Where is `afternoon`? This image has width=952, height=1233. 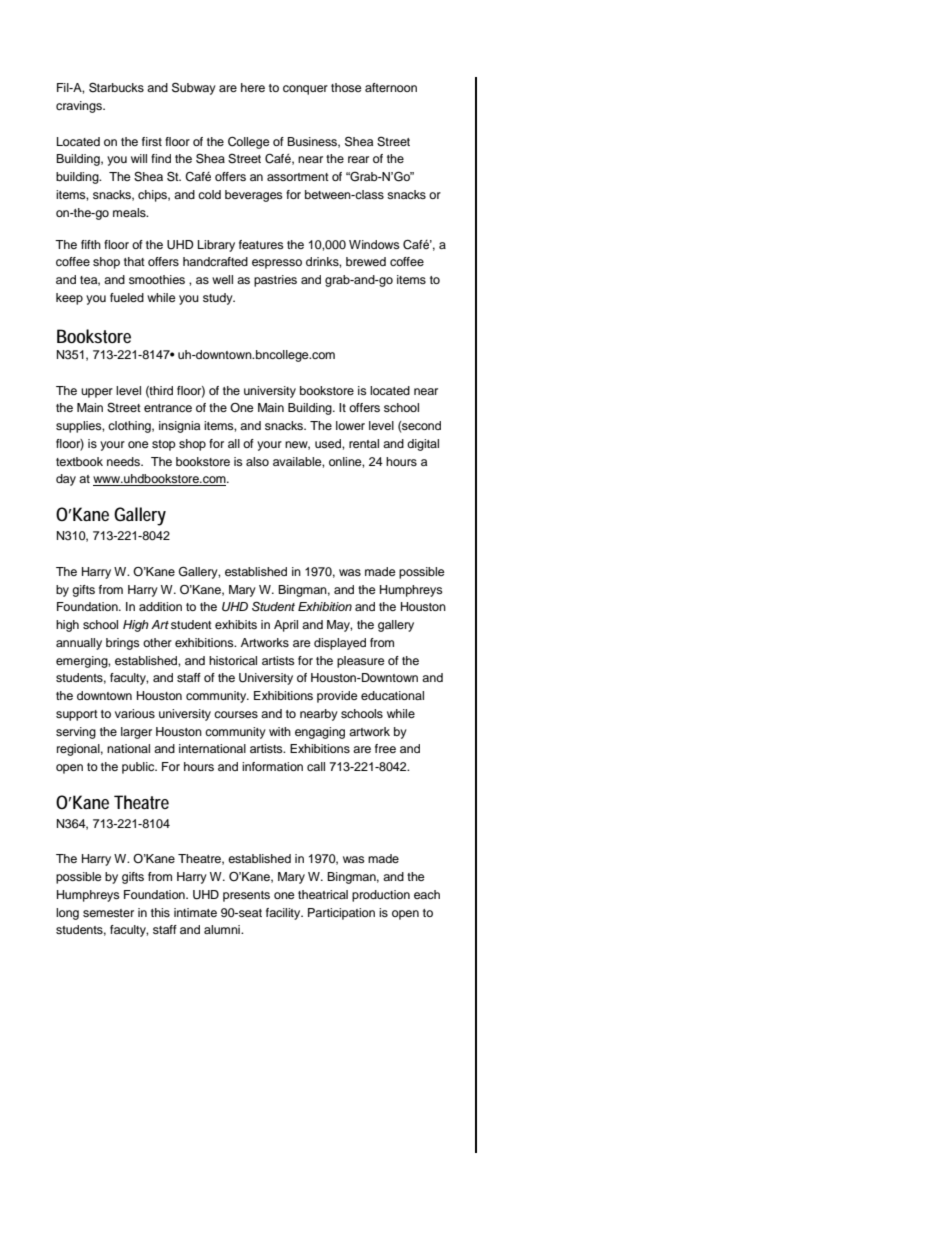
afternoon is located at coordinates (391, 87).
